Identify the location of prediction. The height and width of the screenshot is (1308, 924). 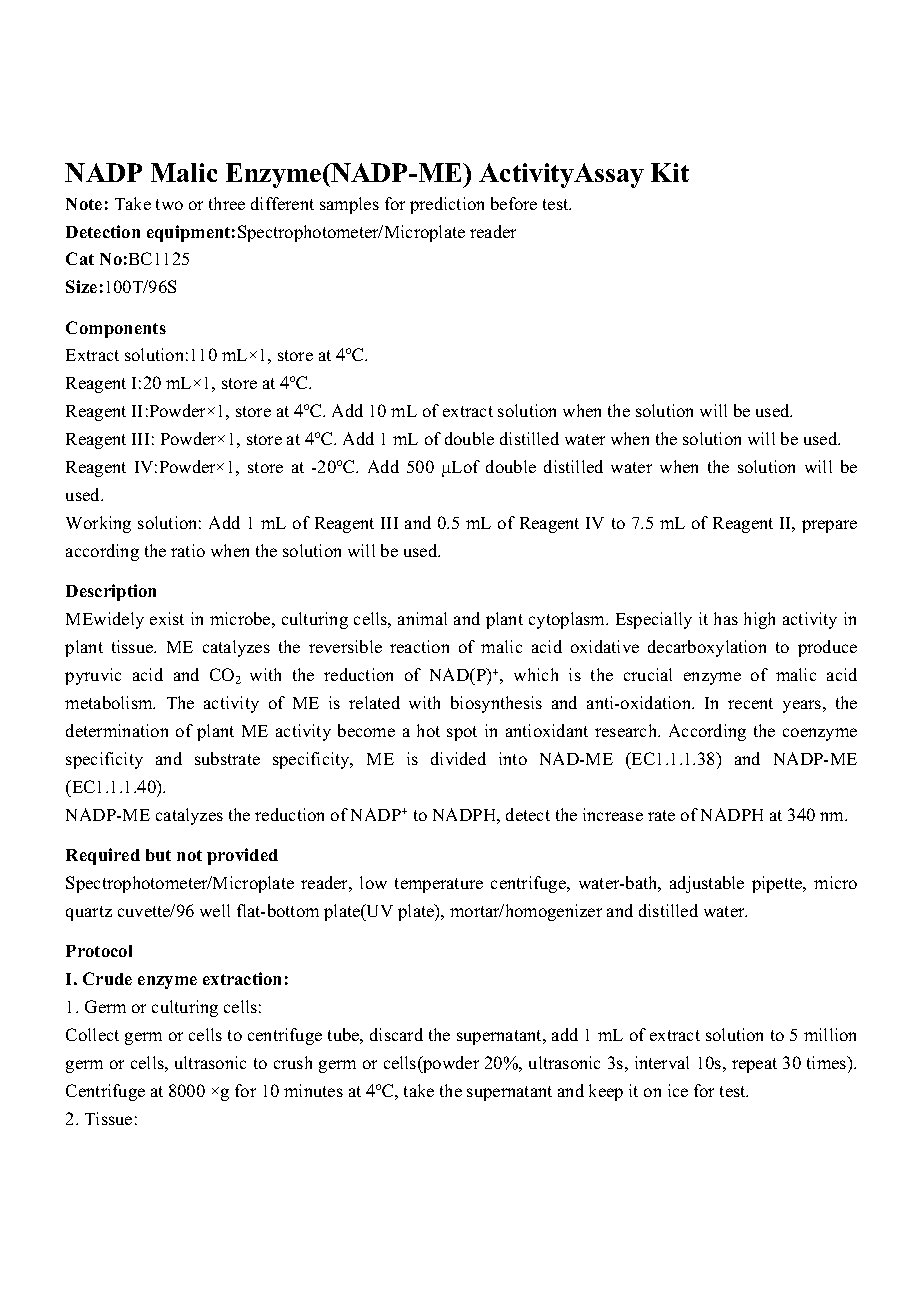
(447, 205).
